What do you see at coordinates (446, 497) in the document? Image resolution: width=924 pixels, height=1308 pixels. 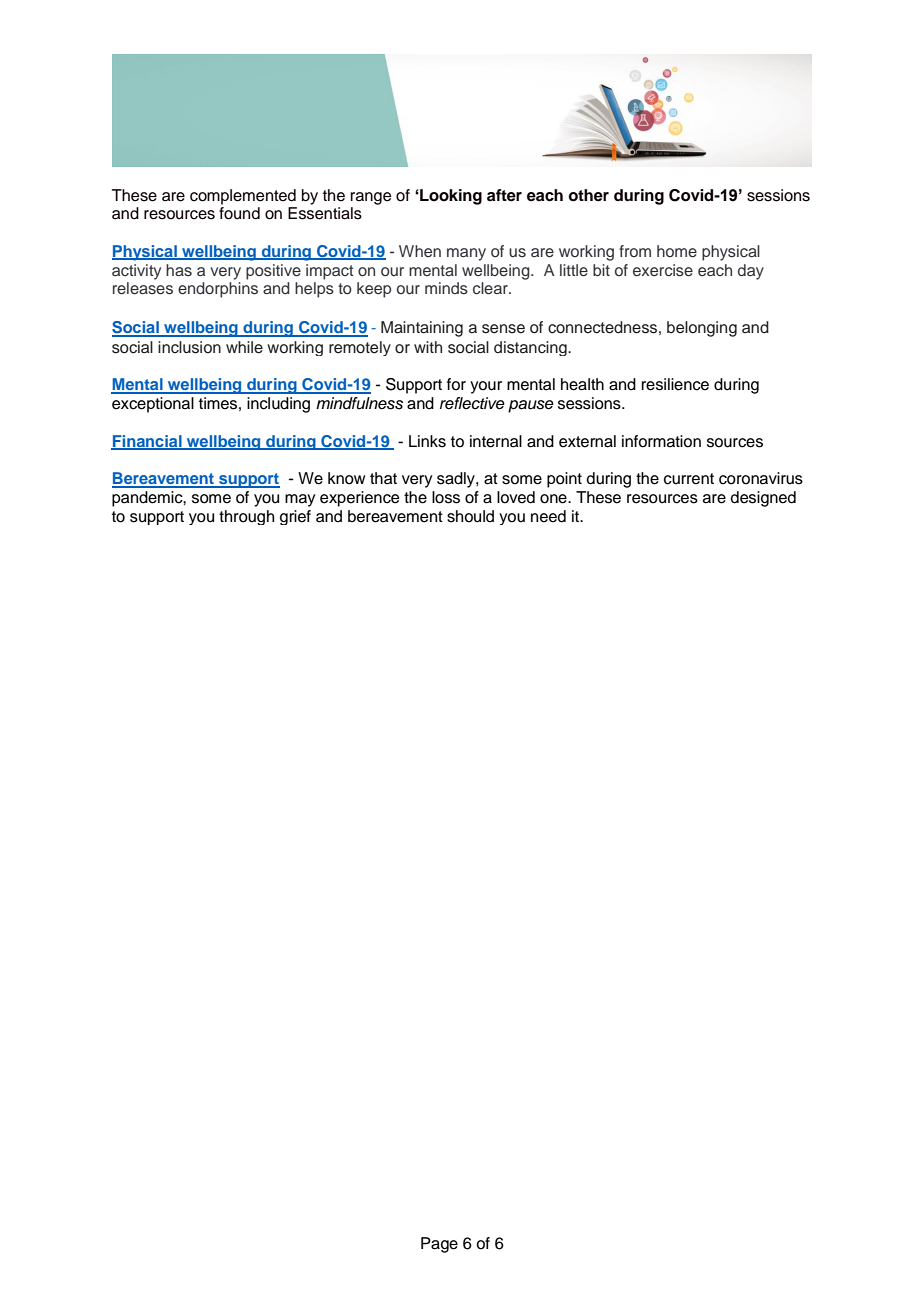 I see `loss` at bounding box center [446, 497].
